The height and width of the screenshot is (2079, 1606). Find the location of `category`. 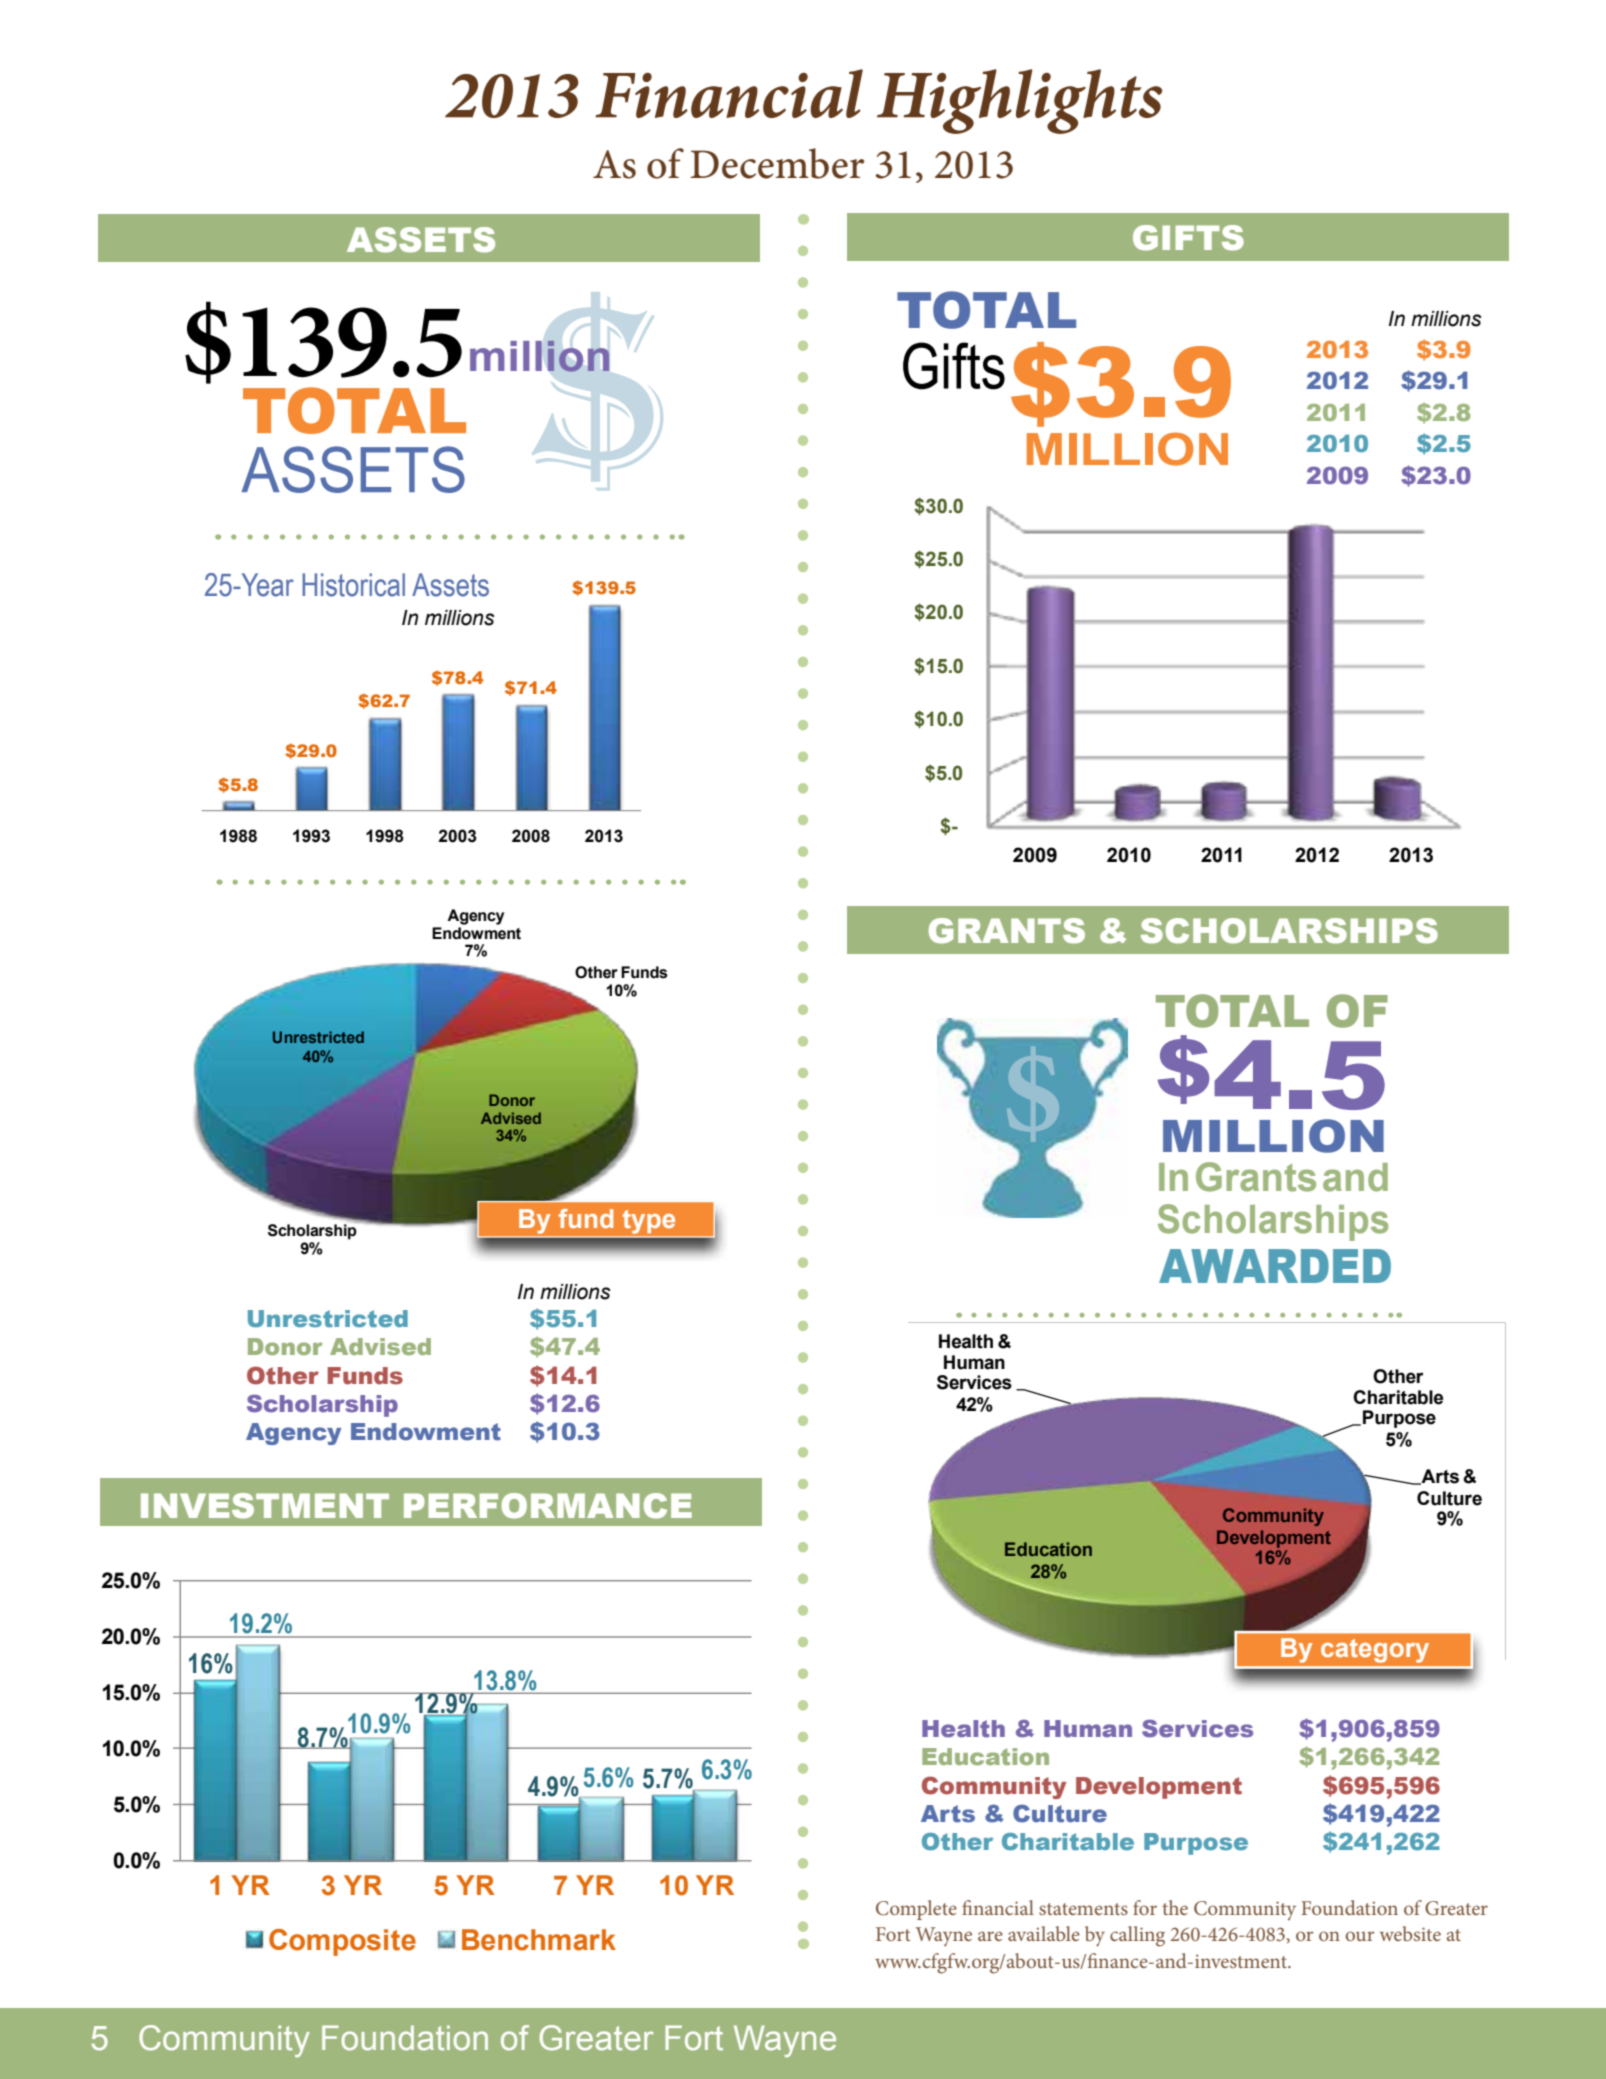

category is located at coordinates (1375, 1651).
